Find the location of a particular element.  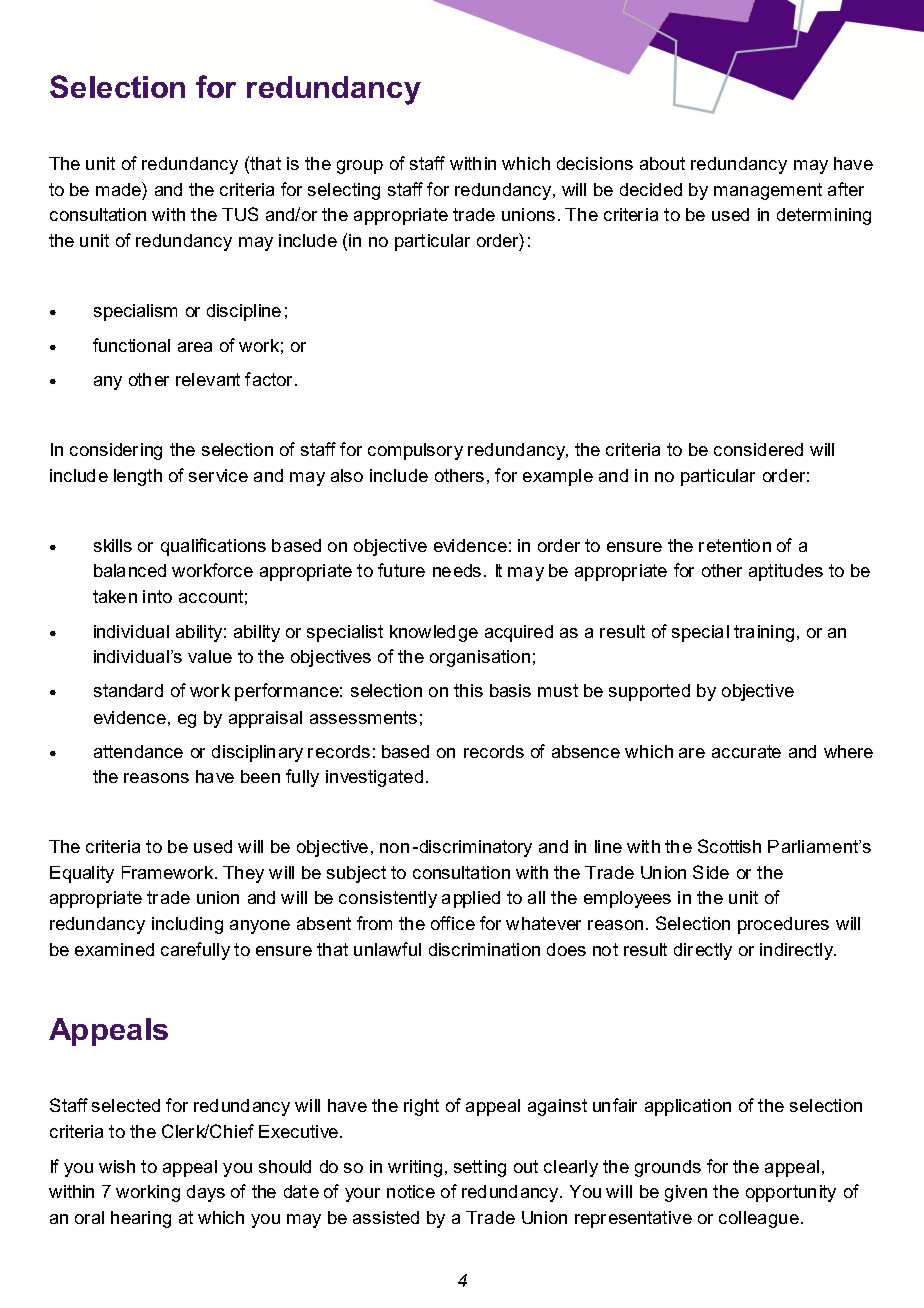

management is located at coordinates (768, 191).
